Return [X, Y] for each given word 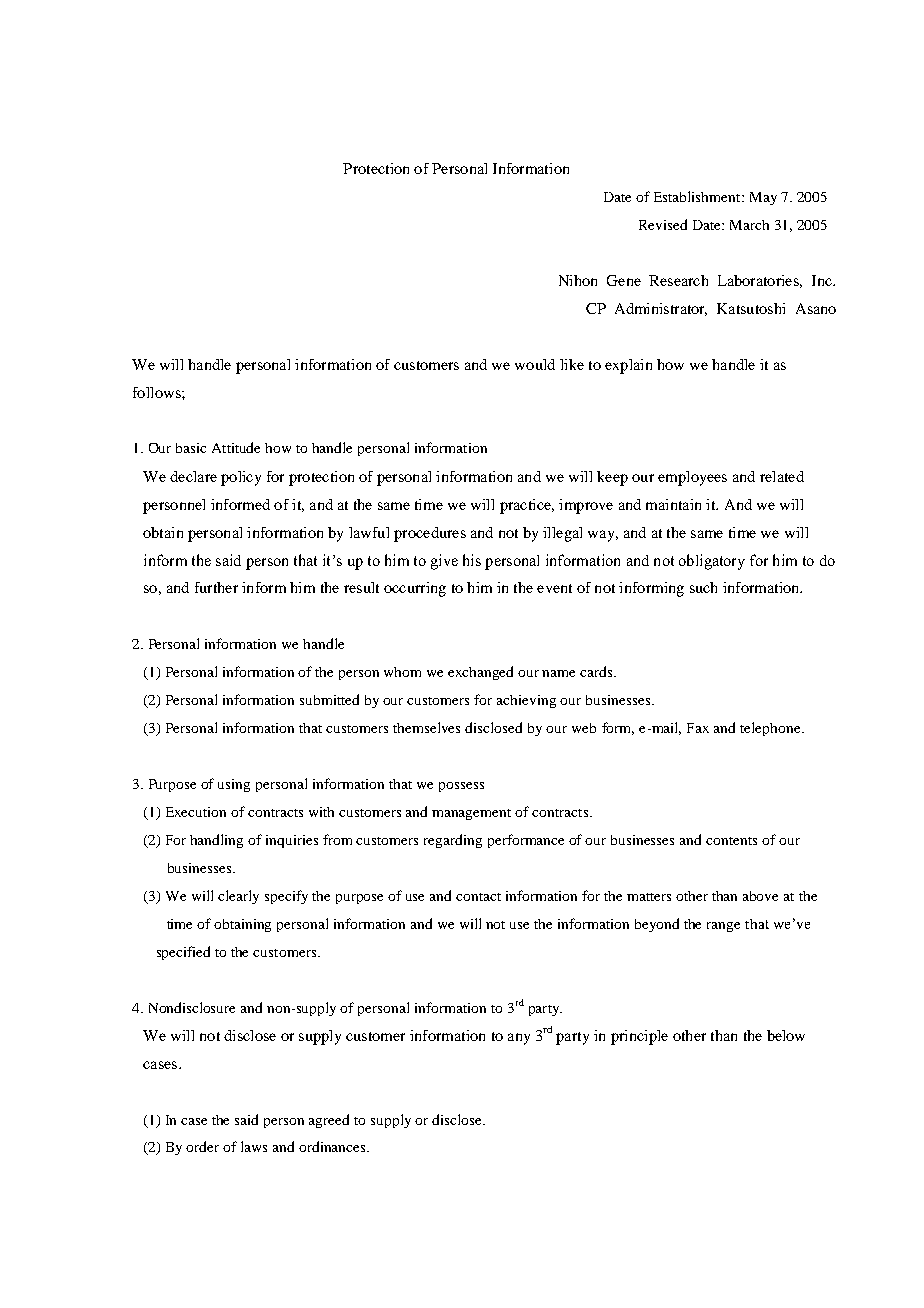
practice [526, 506]
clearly [238, 897]
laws [254, 1146]
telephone [771, 729]
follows [158, 392]
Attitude [236, 447]
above [760, 896]
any [519, 1039]
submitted [329, 699]
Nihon [578, 280]
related [782, 476]
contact [478, 897]
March [749, 225]
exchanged [480, 673]
